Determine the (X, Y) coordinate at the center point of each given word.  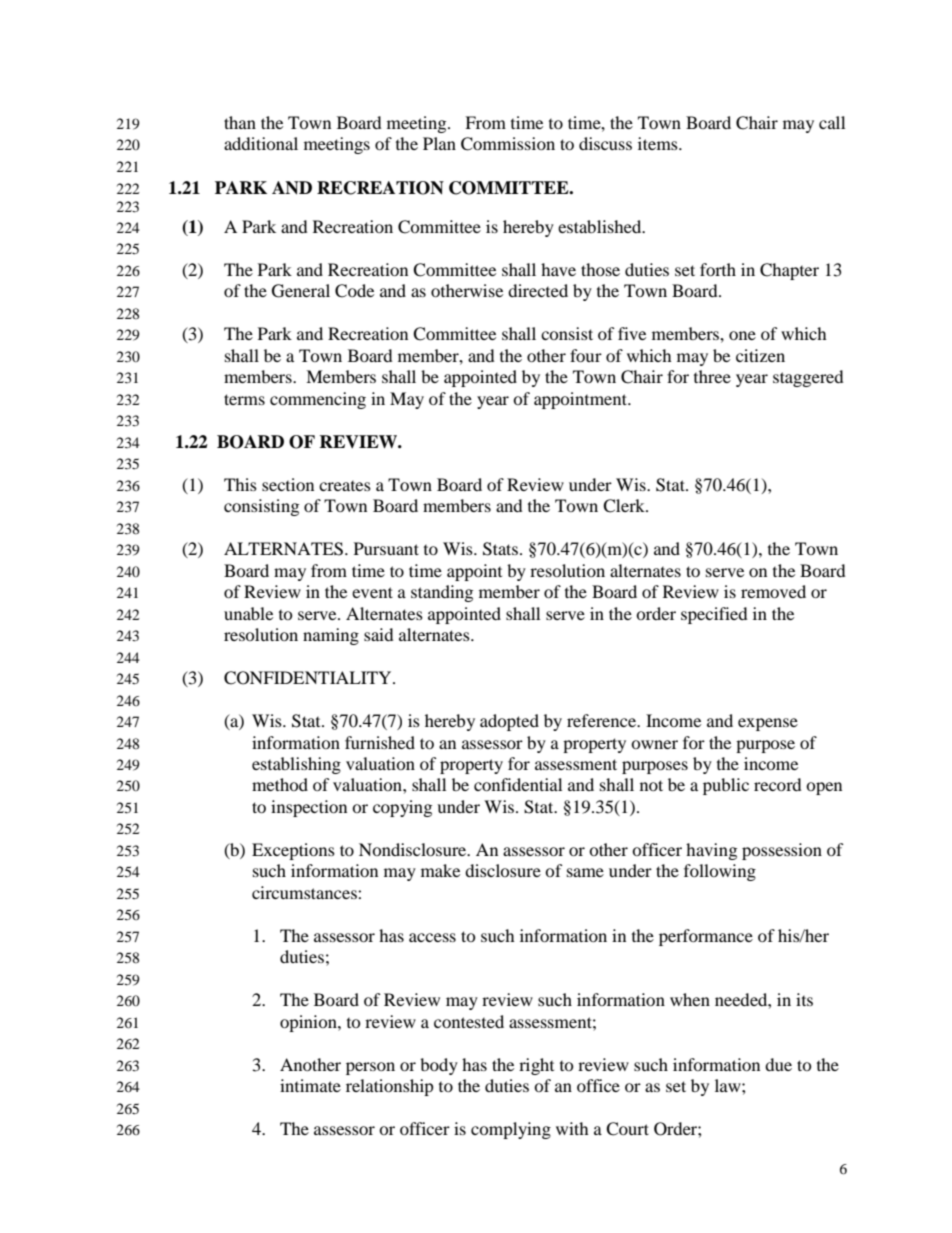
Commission (508, 144)
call (832, 122)
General (301, 291)
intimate (310, 1085)
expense (768, 724)
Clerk (625, 506)
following (720, 872)
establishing (296, 765)
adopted (509, 722)
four (586, 355)
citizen (760, 355)
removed (773, 591)
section (288, 484)
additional (261, 143)
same (585, 872)
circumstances (305, 892)
